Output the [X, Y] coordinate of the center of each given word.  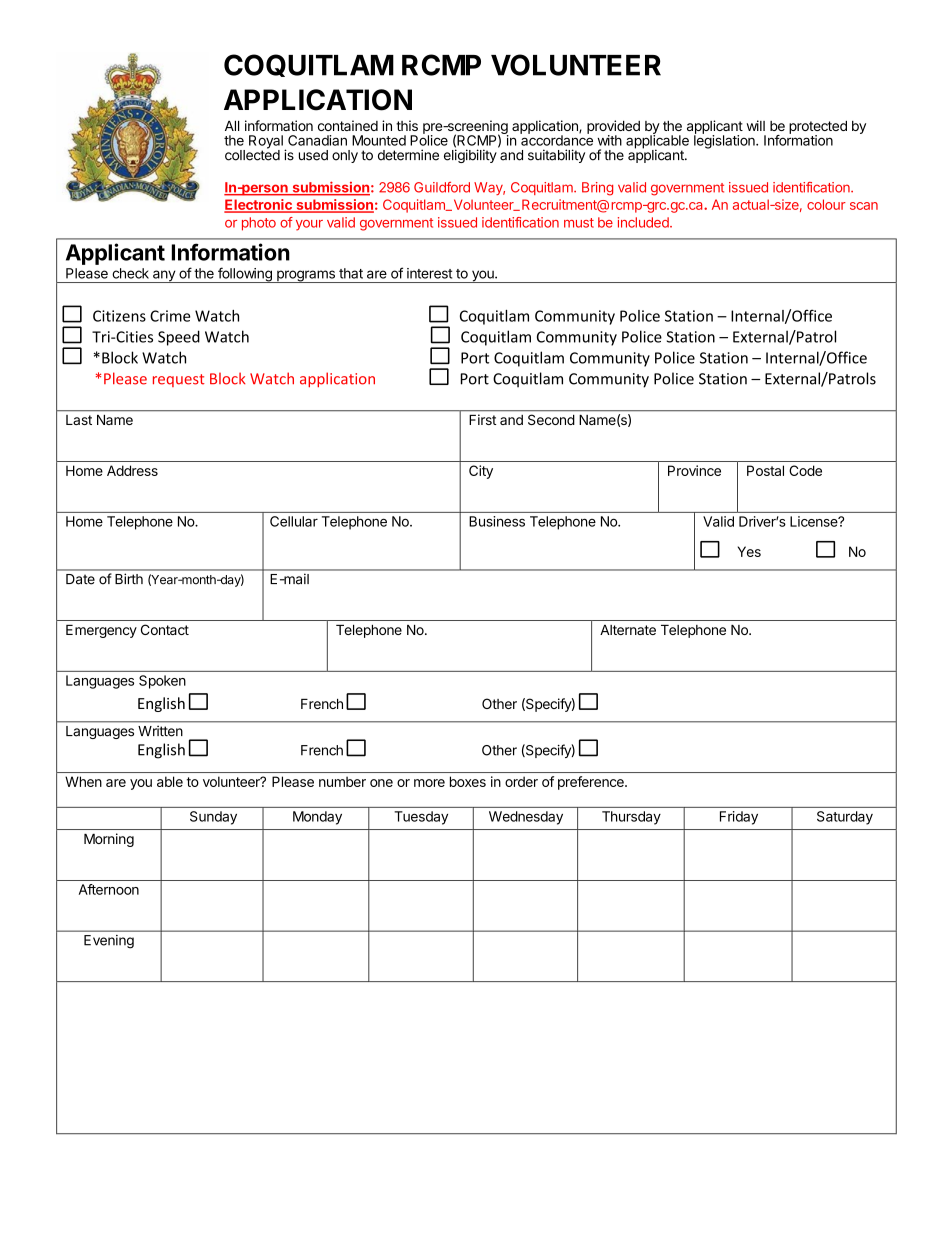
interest [429, 273]
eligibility [470, 156]
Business [497, 521]
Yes [749, 551]
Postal [765, 470]
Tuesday [421, 818]
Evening [109, 942]
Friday [739, 818]
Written [160, 731]
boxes [468, 781]
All [232, 126]
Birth [129, 578]
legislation [725, 141]
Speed [179, 338]
